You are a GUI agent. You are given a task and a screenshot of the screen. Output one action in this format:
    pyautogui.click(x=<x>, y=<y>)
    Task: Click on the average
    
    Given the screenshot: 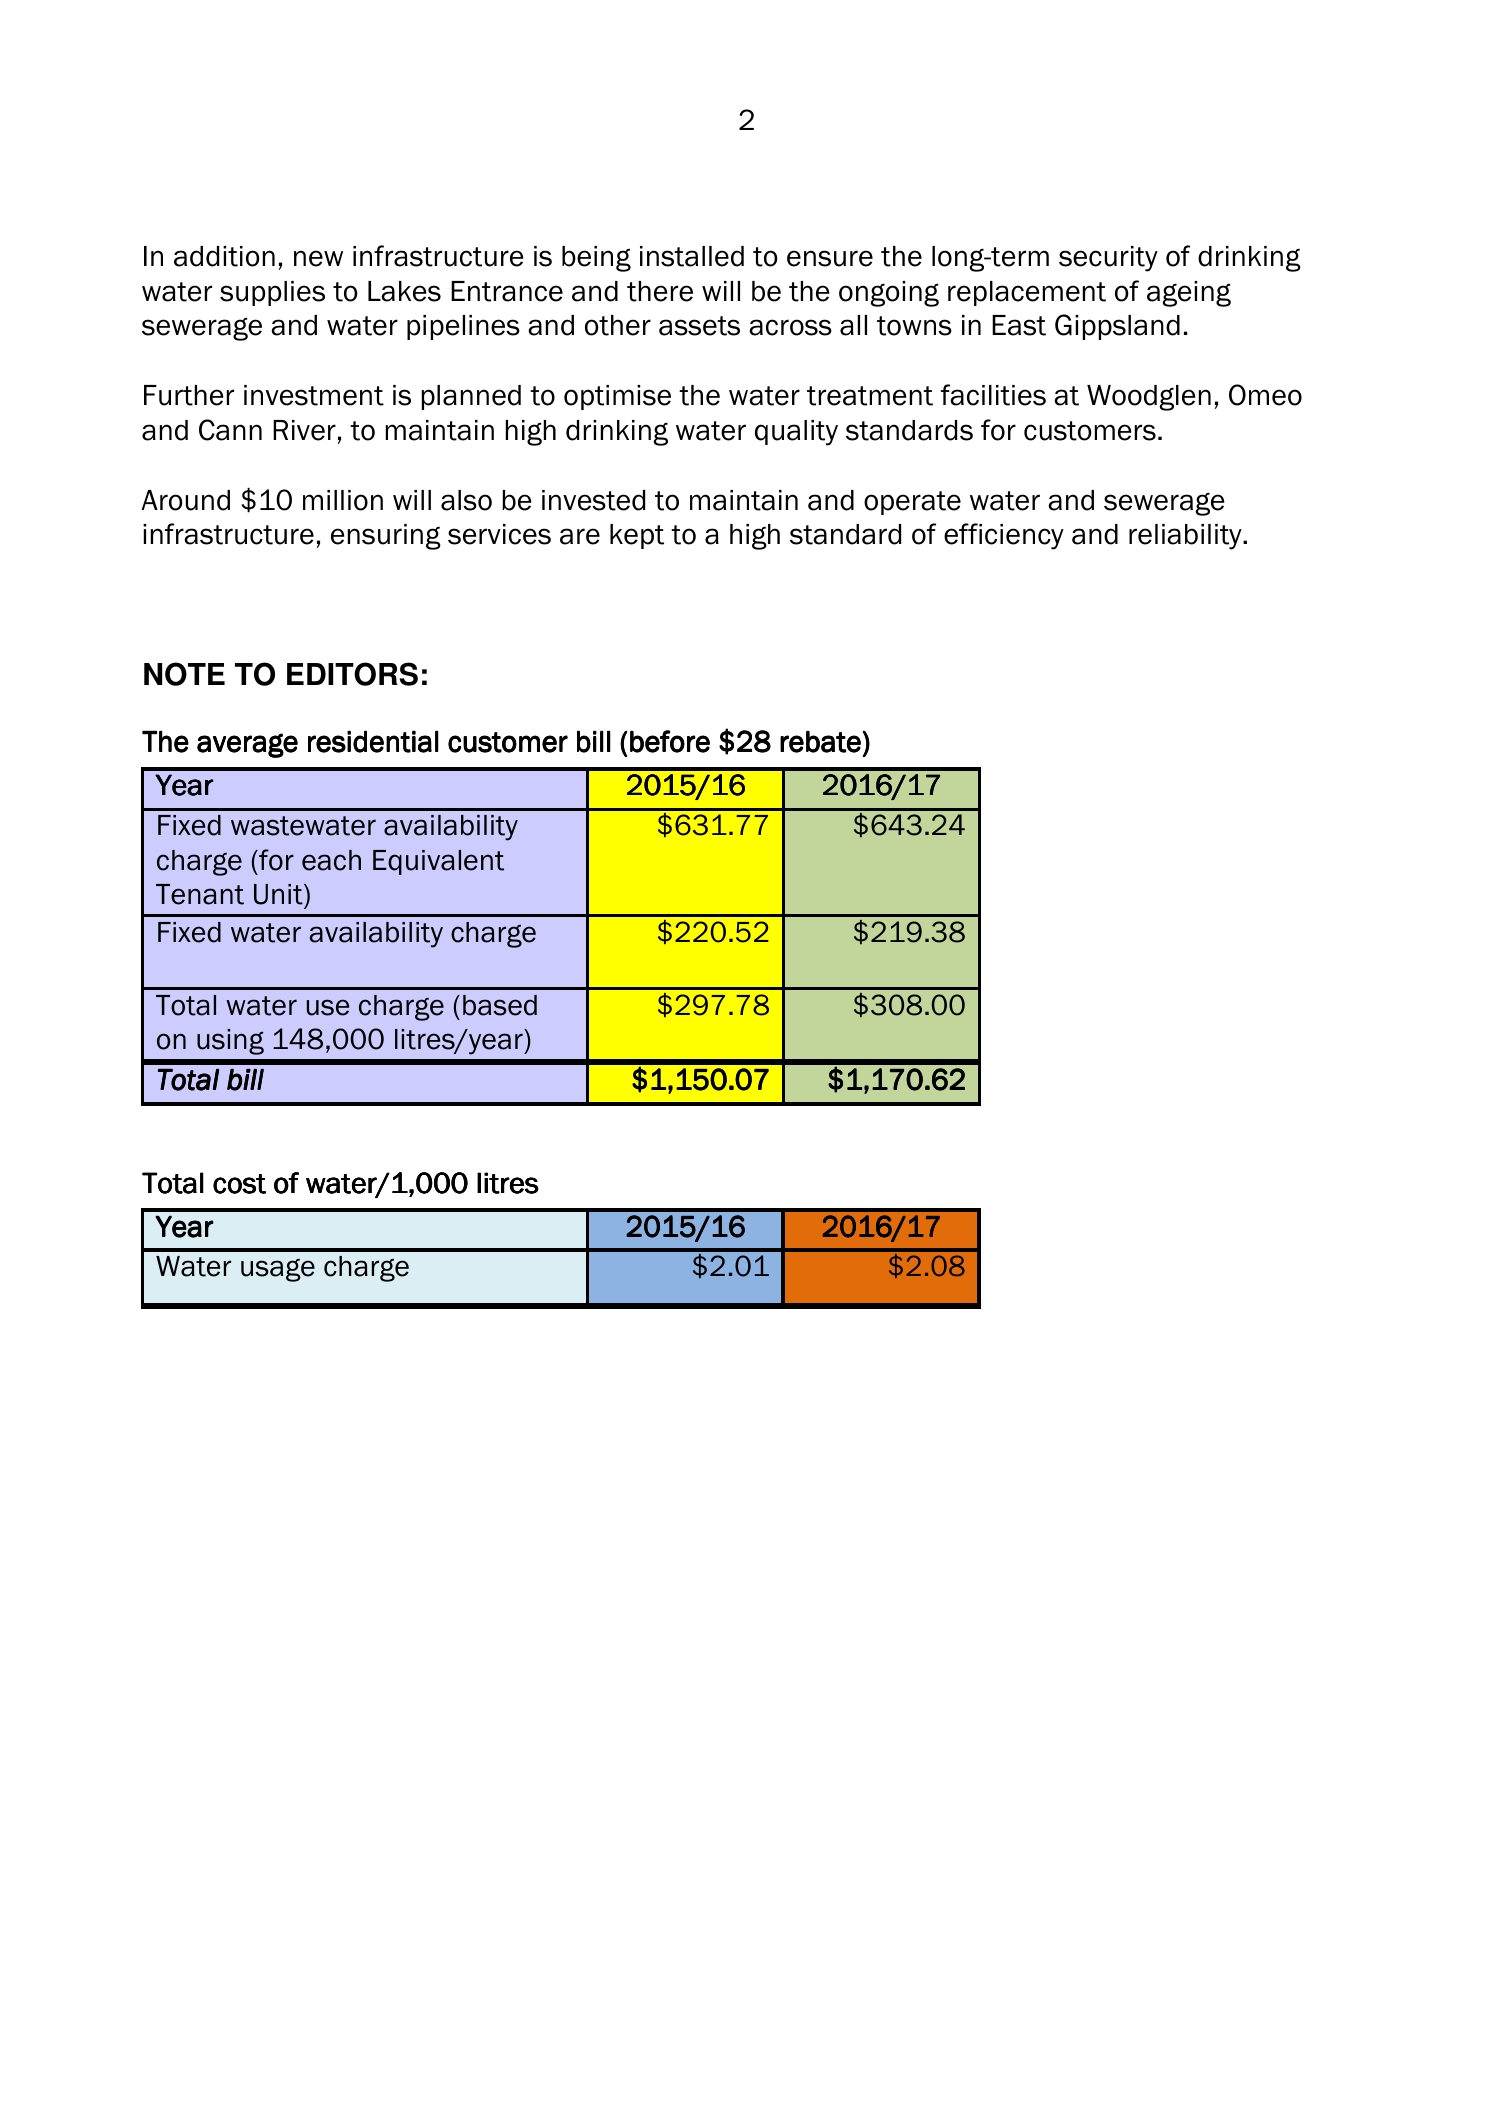 What is the action you would take?
    pyautogui.click(x=247, y=745)
